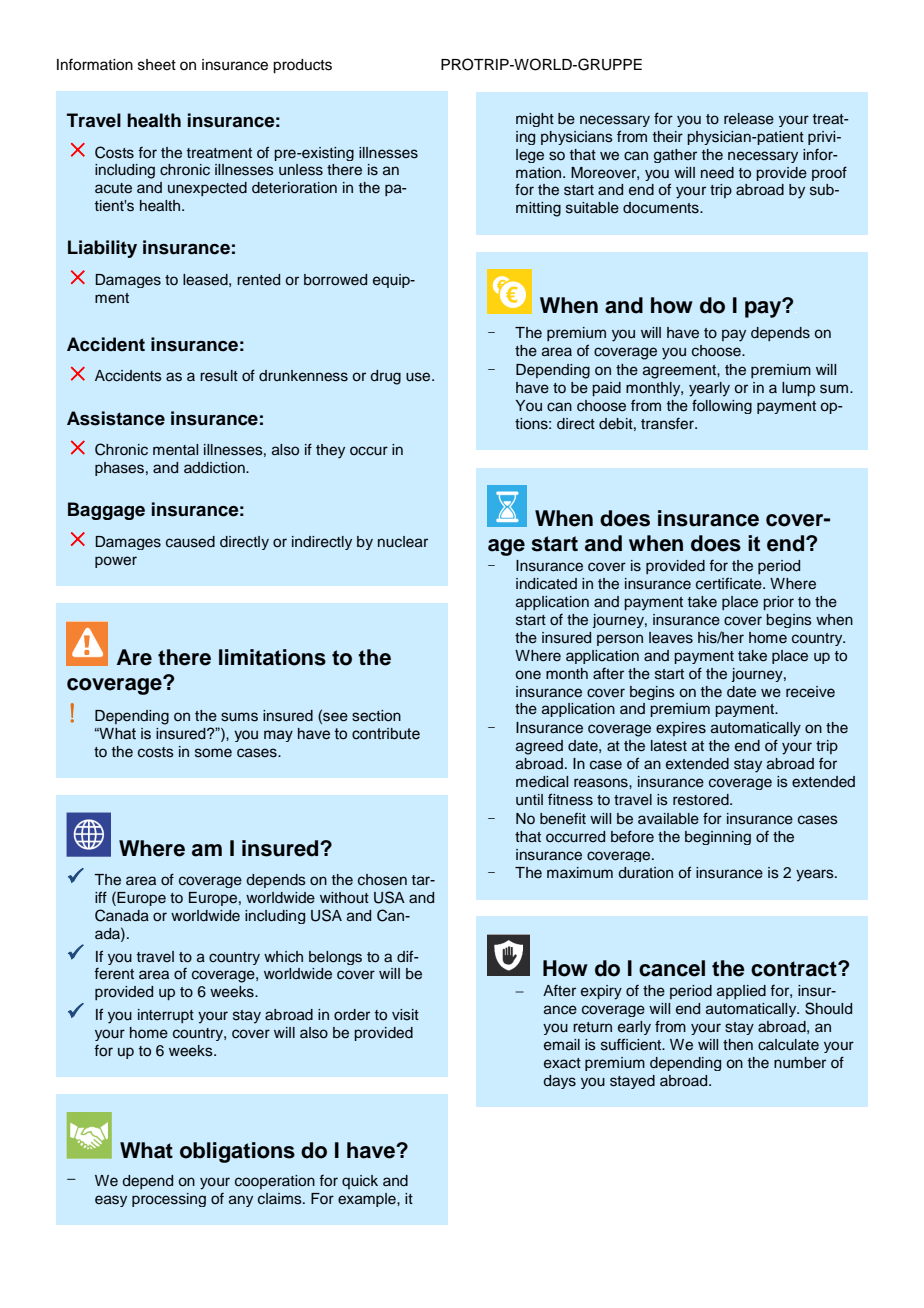  I want to click on processing, so click(169, 1200).
